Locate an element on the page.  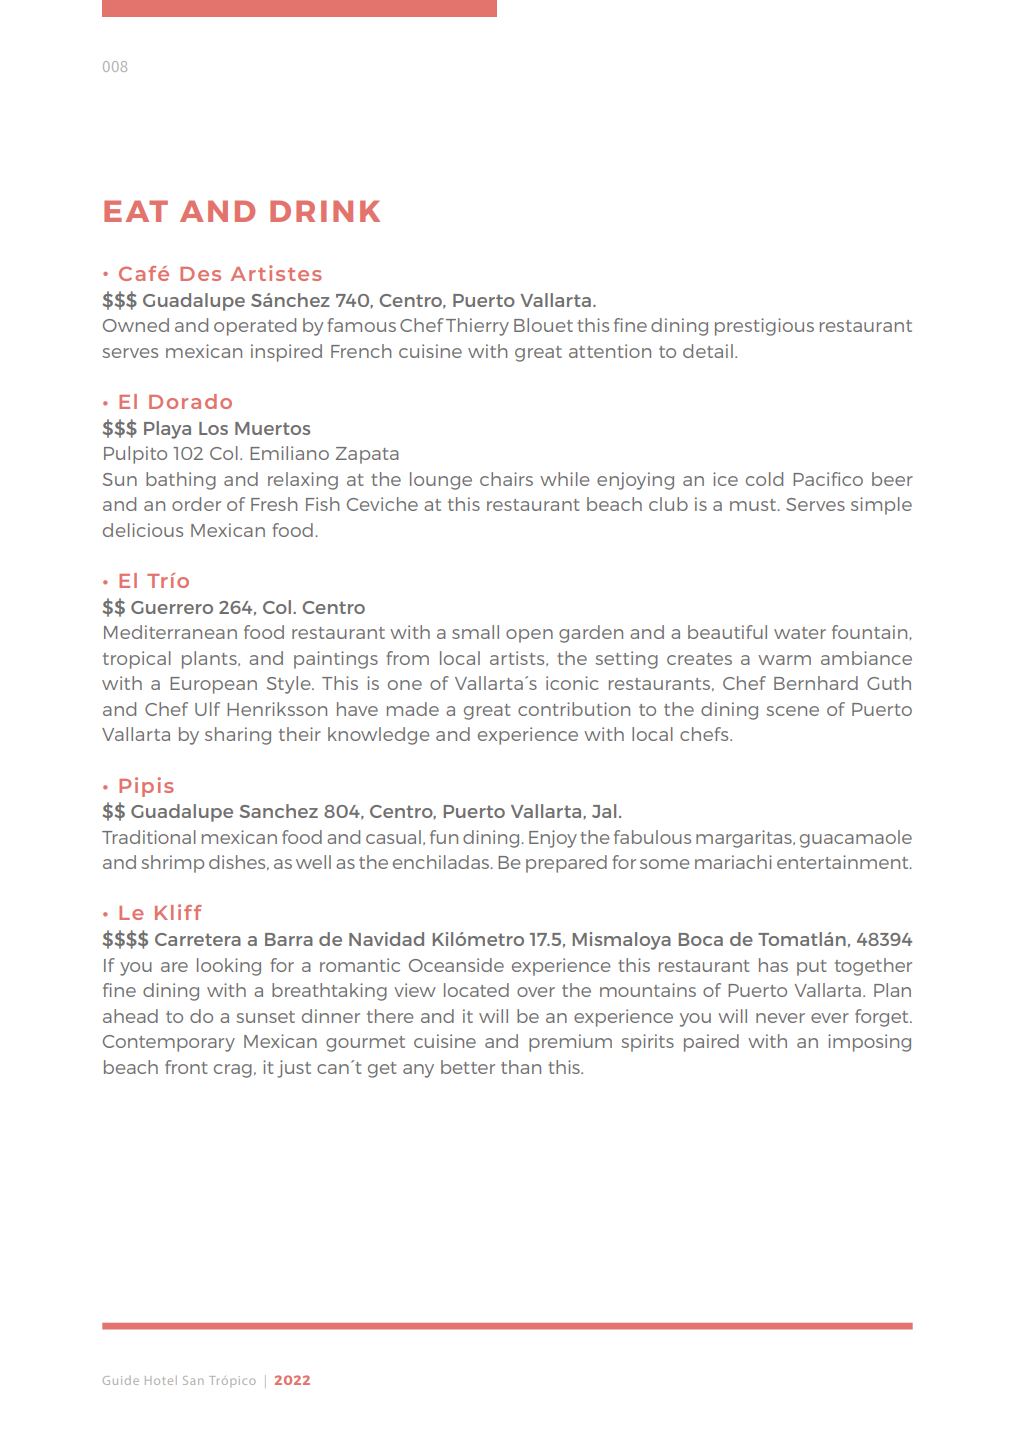
order is located at coordinates (196, 504).
